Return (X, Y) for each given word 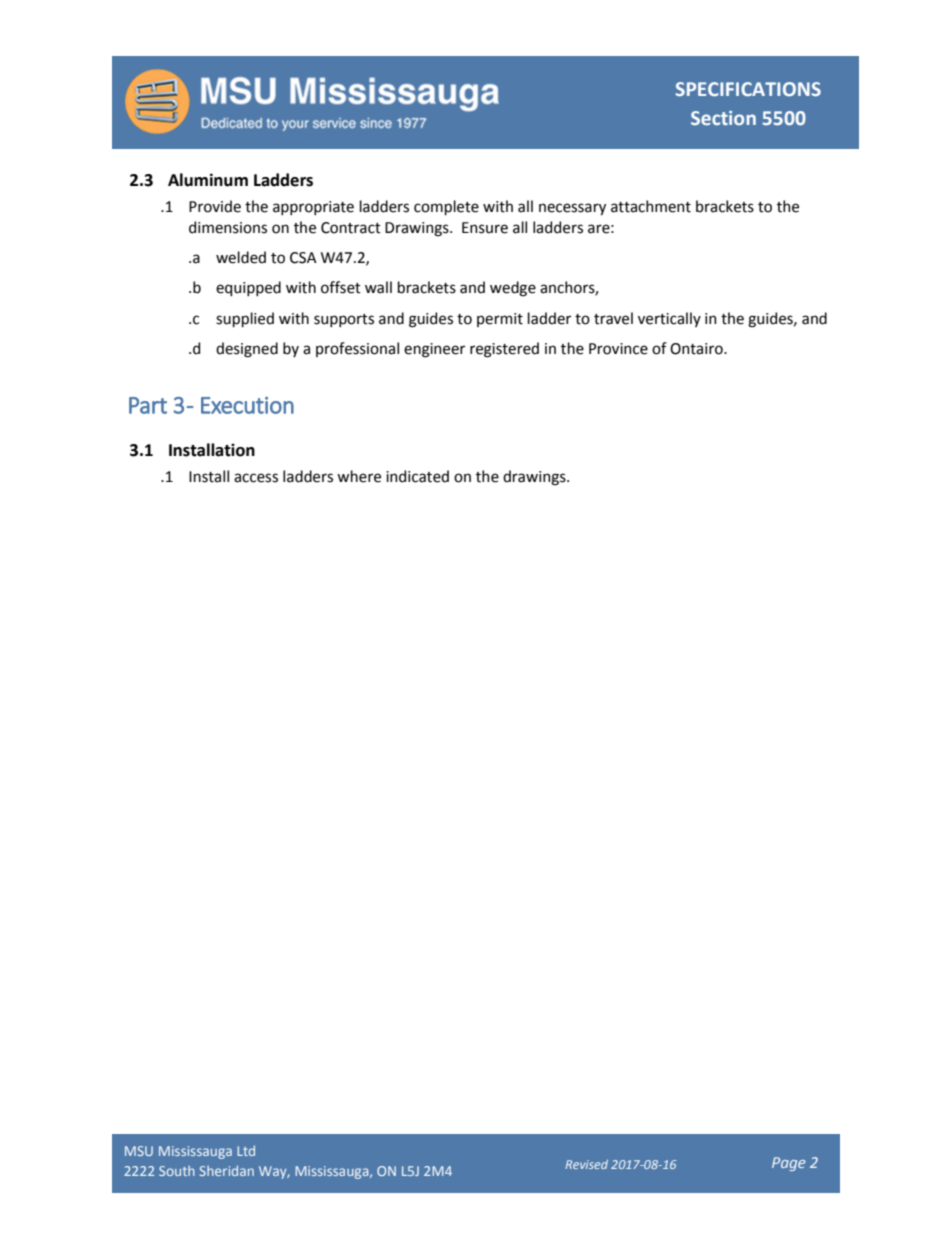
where (359, 476)
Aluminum (208, 180)
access (256, 478)
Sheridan (227, 1170)
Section (723, 118)
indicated (417, 476)
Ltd (246, 1150)
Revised (586, 1164)
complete (446, 207)
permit (500, 320)
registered (504, 350)
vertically (669, 319)
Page (789, 1164)
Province (618, 349)
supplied (245, 319)
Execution (247, 405)
